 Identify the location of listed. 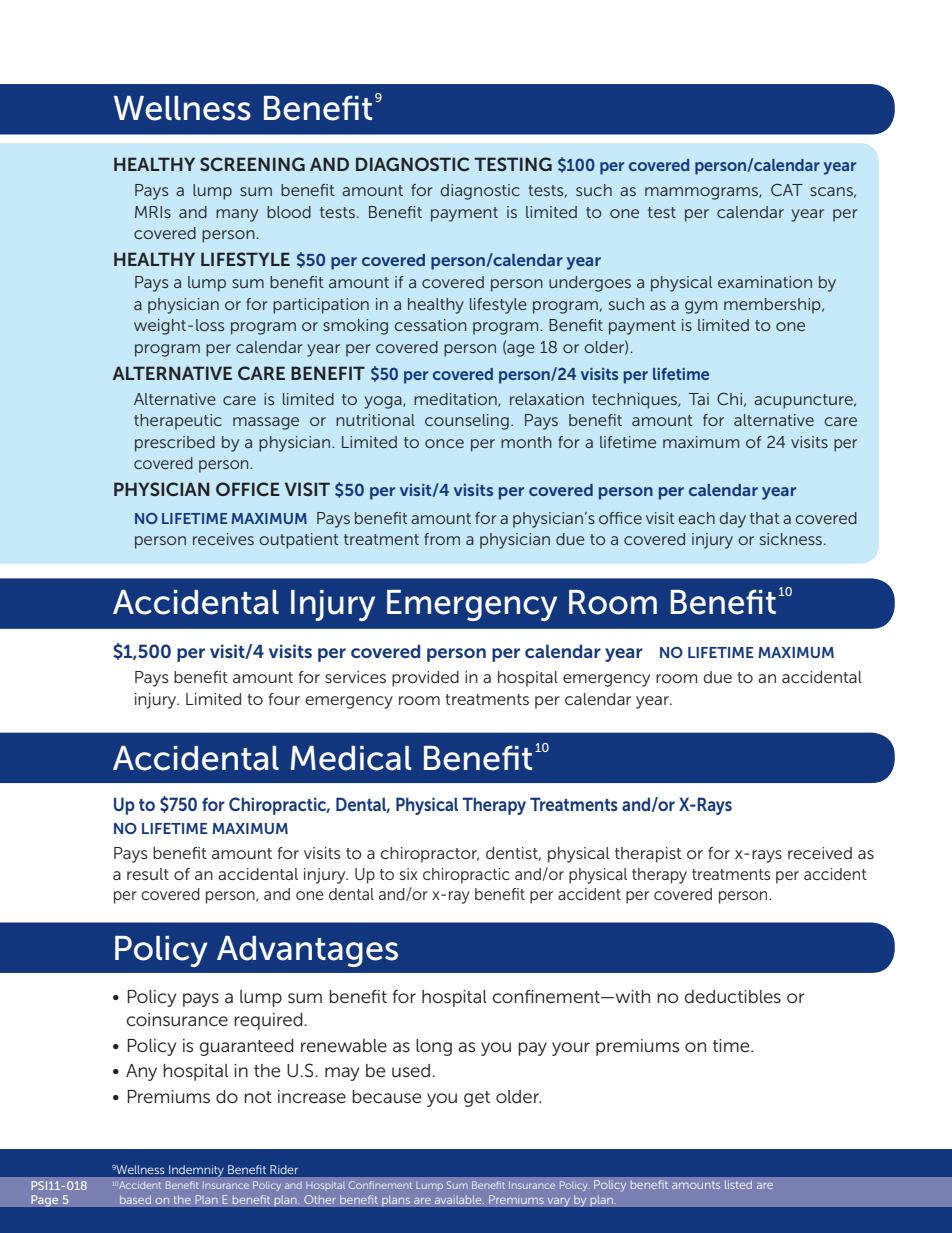
(738, 1184).
